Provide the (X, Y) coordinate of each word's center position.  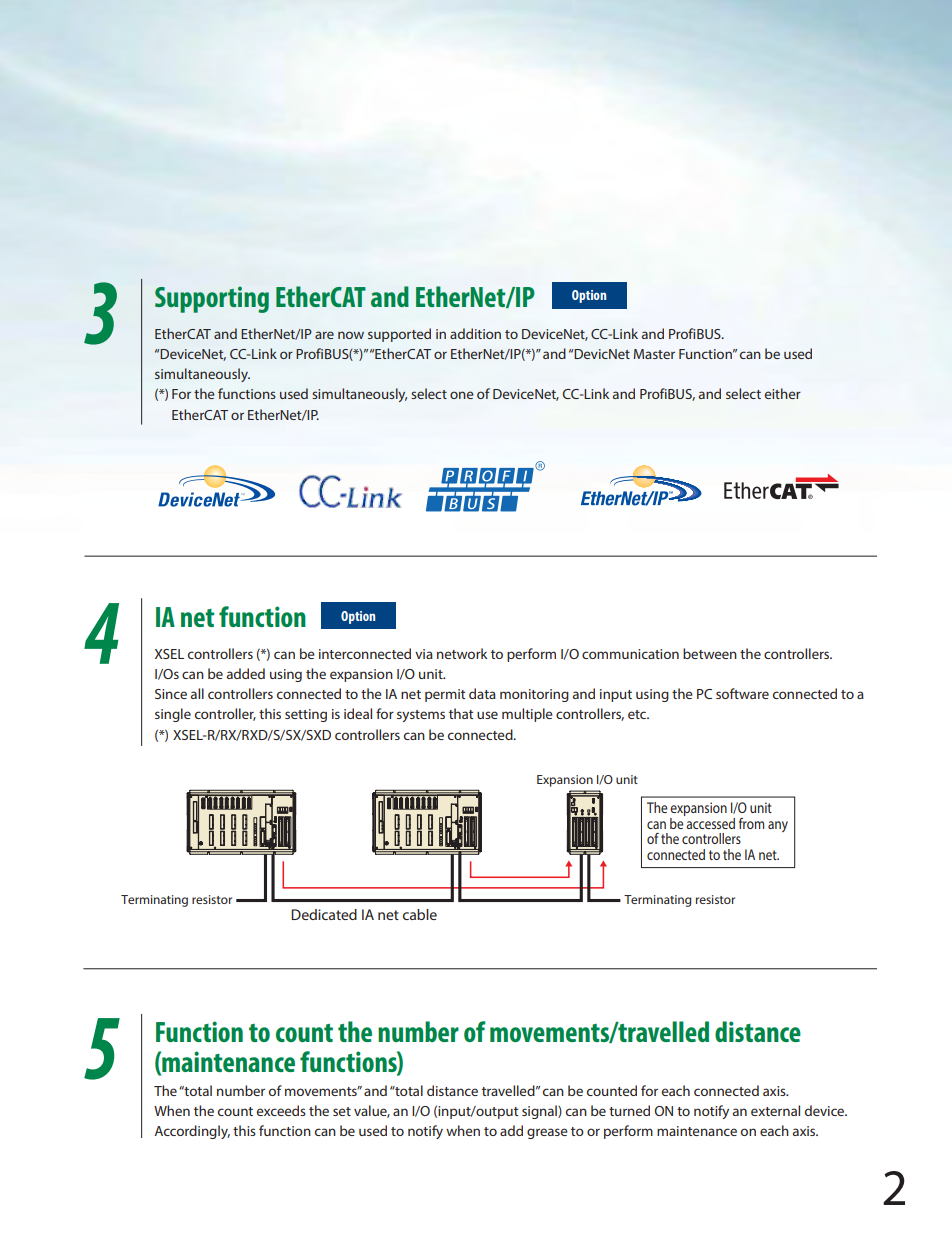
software (742, 693)
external (775, 1110)
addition (475, 333)
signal (540, 1112)
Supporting (212, 299)
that (461, 713)
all (197, 693)
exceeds (281, 1110)
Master (654, 354)
